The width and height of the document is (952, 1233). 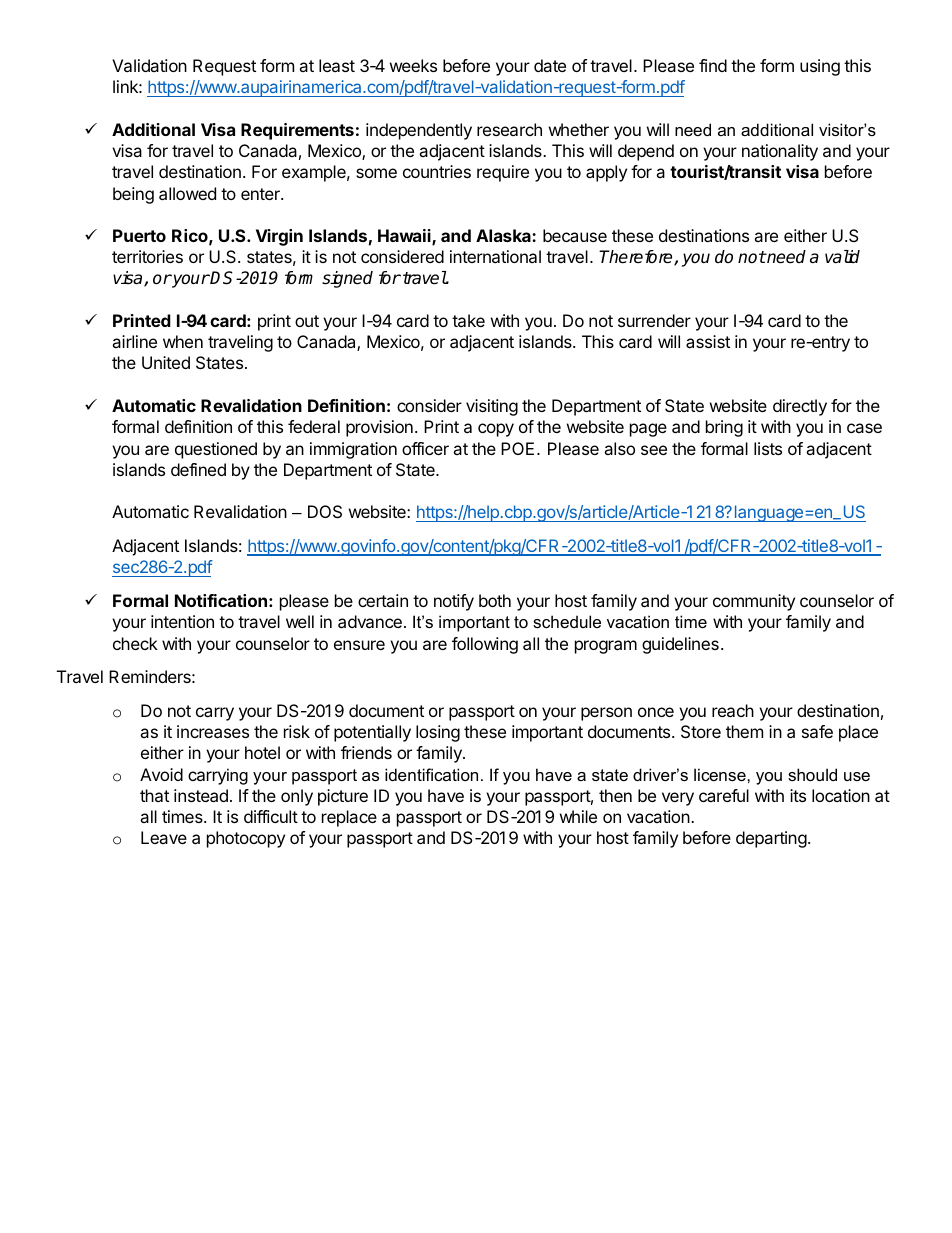 I want to click on using, so click(x=820, y=67).
